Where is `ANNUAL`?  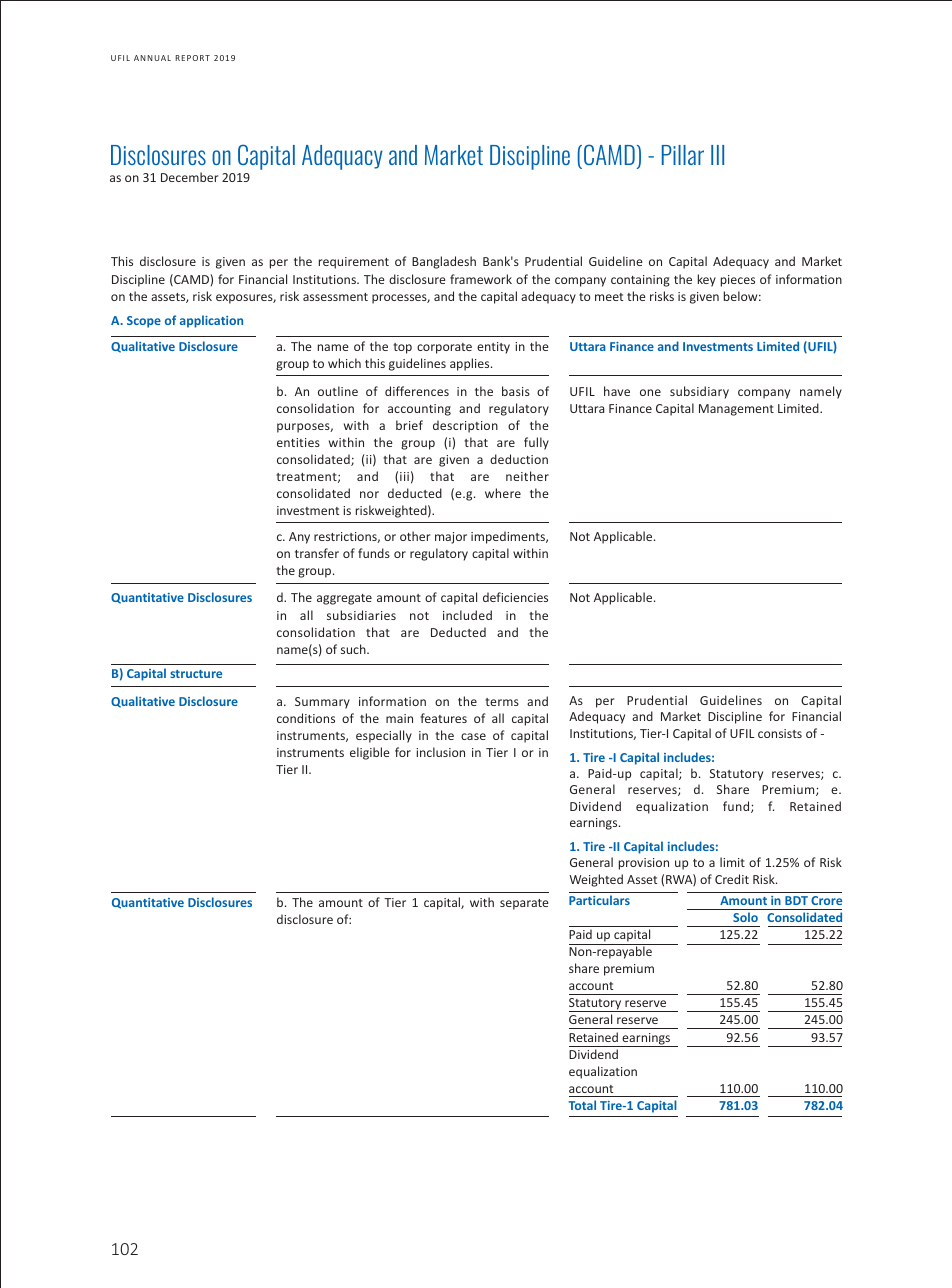
ANNUAL is located at coordinates (152, 58).
